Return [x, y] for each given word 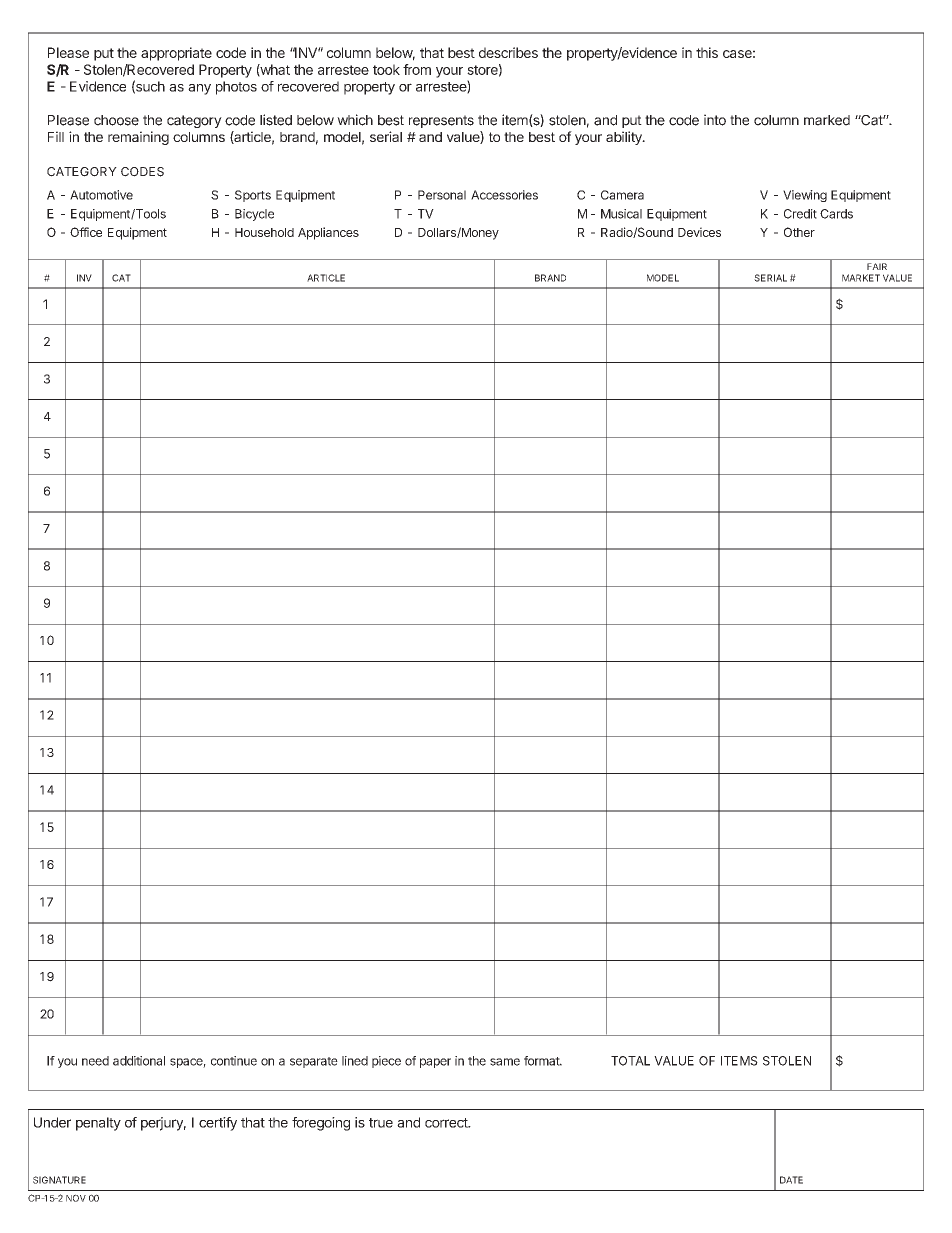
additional [139, 1061]
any [199, 89]
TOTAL [630, 1061]
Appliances [328, 233]
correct [447, 1123]
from [417, 69]
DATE [791, 1180]
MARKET [861, 278]
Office [86, 232]
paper [435, 1063]
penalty [98, 1124]
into [715, 120]
